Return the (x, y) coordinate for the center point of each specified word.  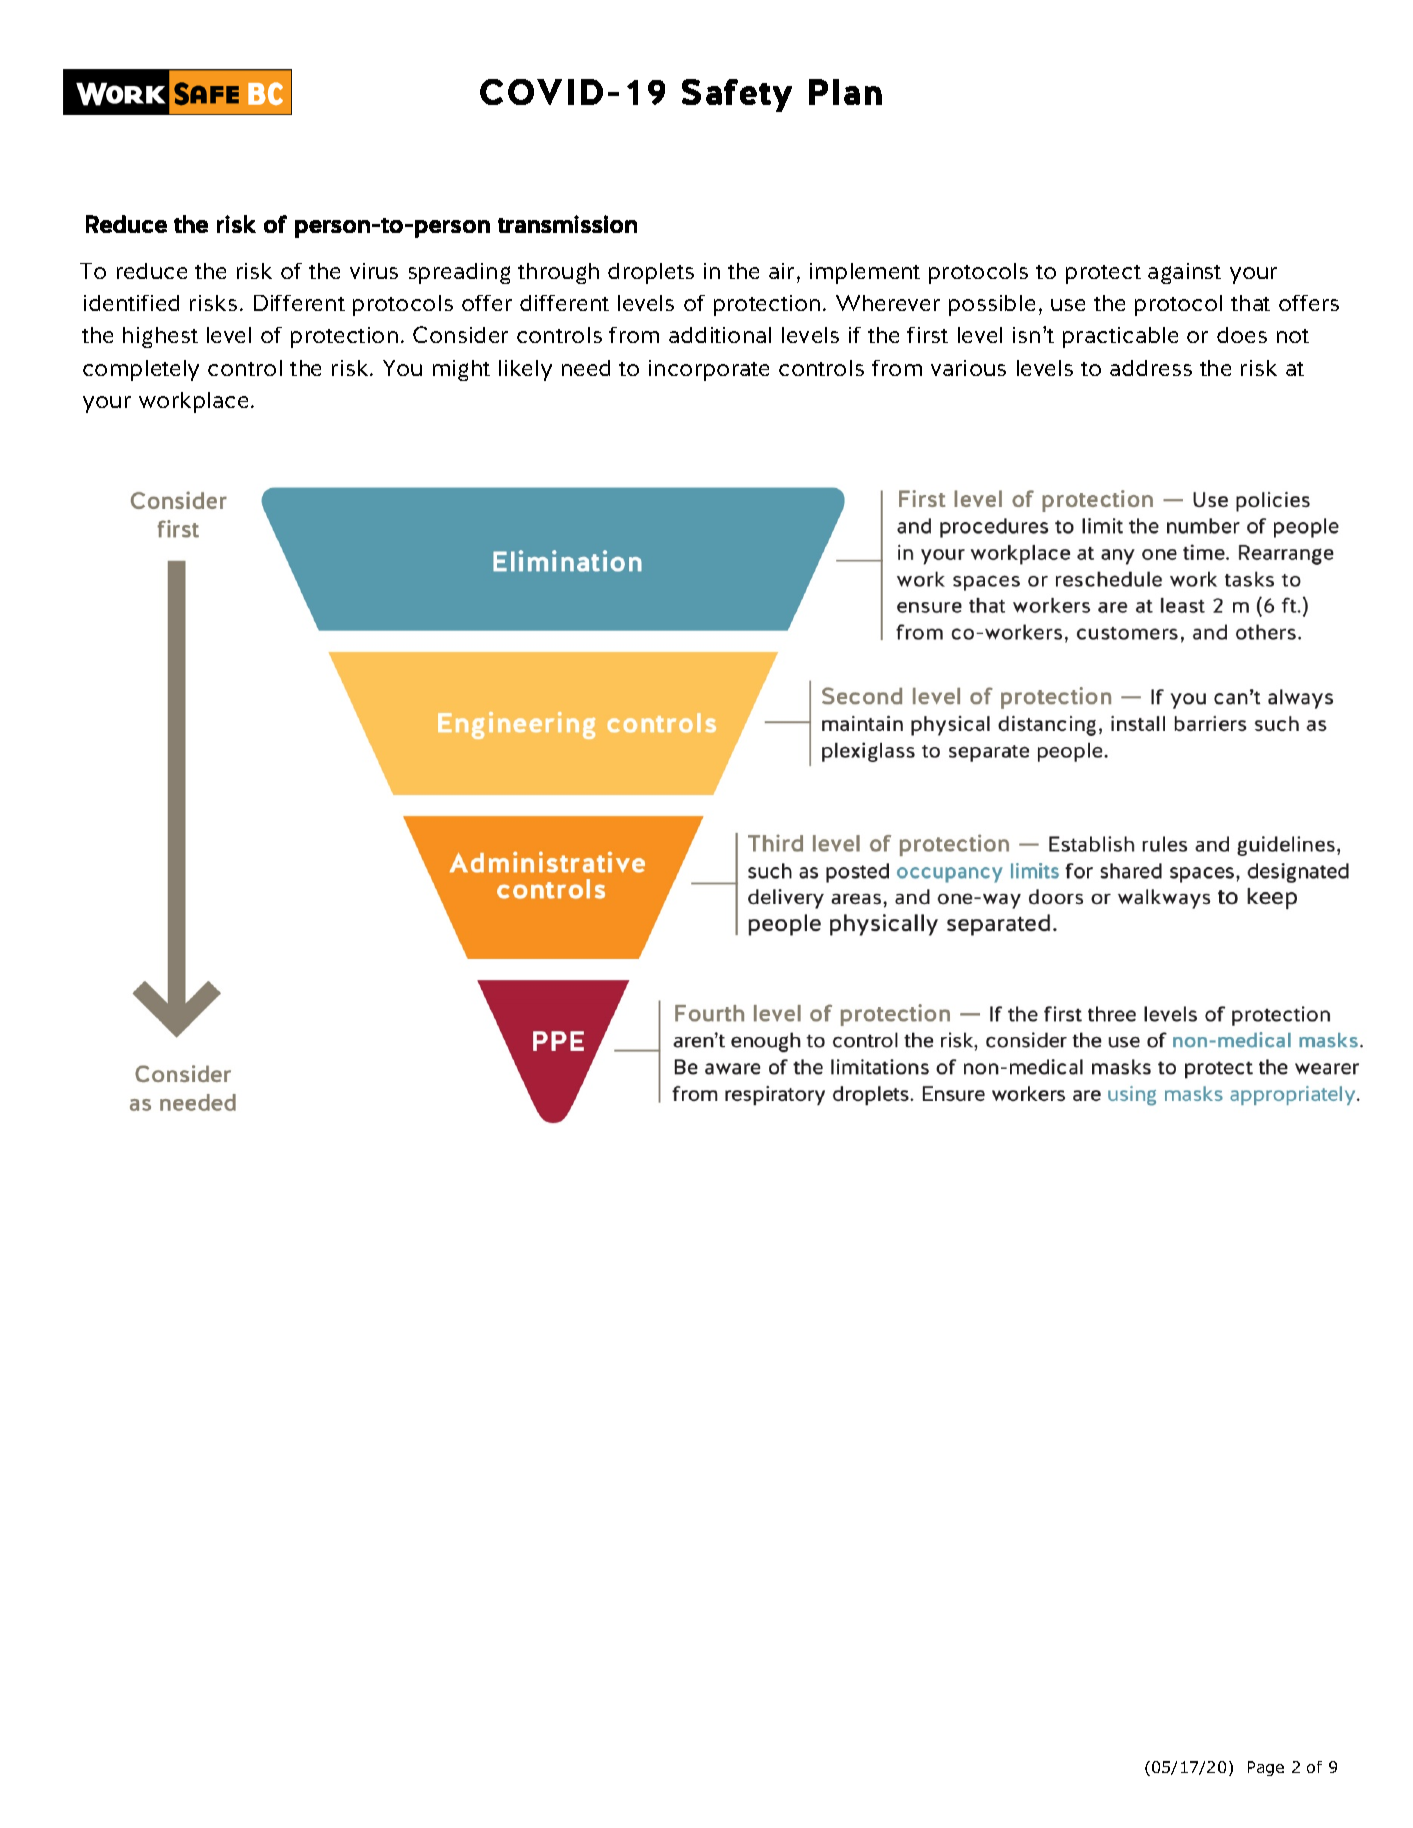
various (968, 368)
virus (374, 271)
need (586, 368)
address (1151, 368)
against (1184, 273)
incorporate (709, 370)
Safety (737, 95)
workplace (193, 402)
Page (1266, 1768)
